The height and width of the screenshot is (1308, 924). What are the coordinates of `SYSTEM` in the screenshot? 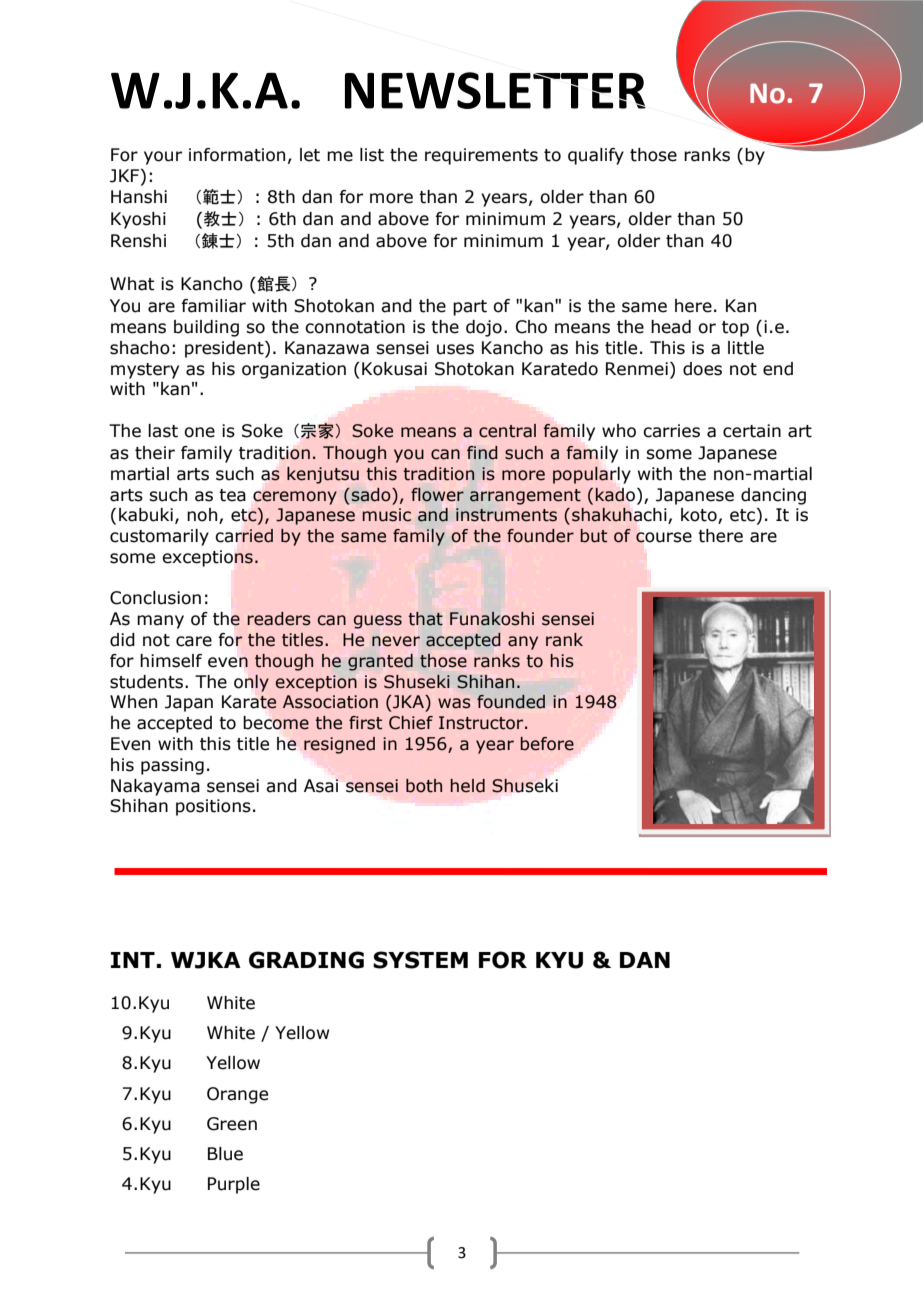 It's located at (420, 960).
